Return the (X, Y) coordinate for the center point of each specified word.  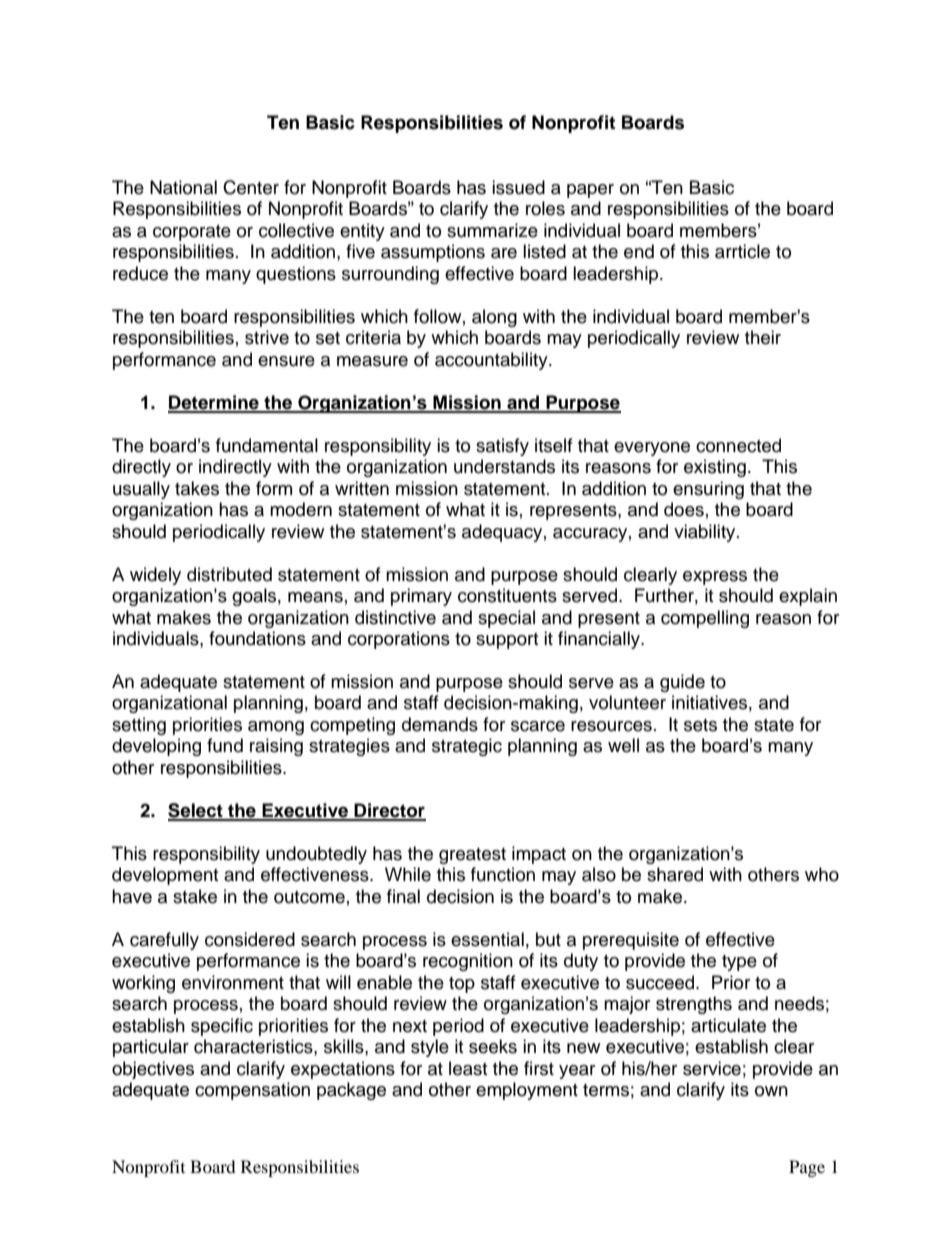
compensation (252, 1091)
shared (675, 874)
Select (196, 811)
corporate (192, 233)
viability (706, 533)
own (771, 1091)
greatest (472, 856)
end (639, 251)
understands (504, 466)
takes (197, 488)
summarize (492, 230)
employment (527, 1091)
